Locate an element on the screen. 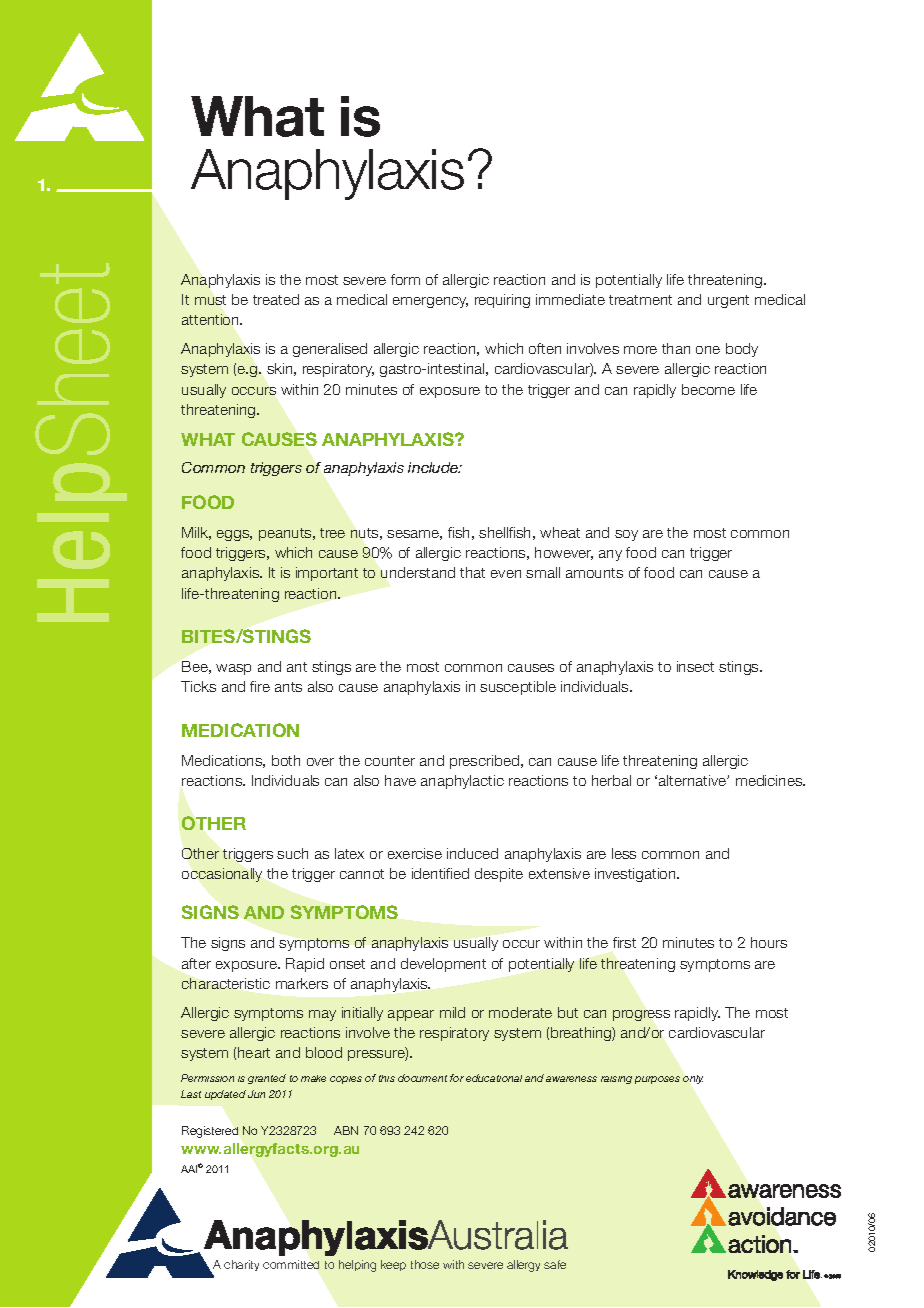 The width and height of the screenshot is (924, 1308). medicines is located at coordinates (770, 780).
